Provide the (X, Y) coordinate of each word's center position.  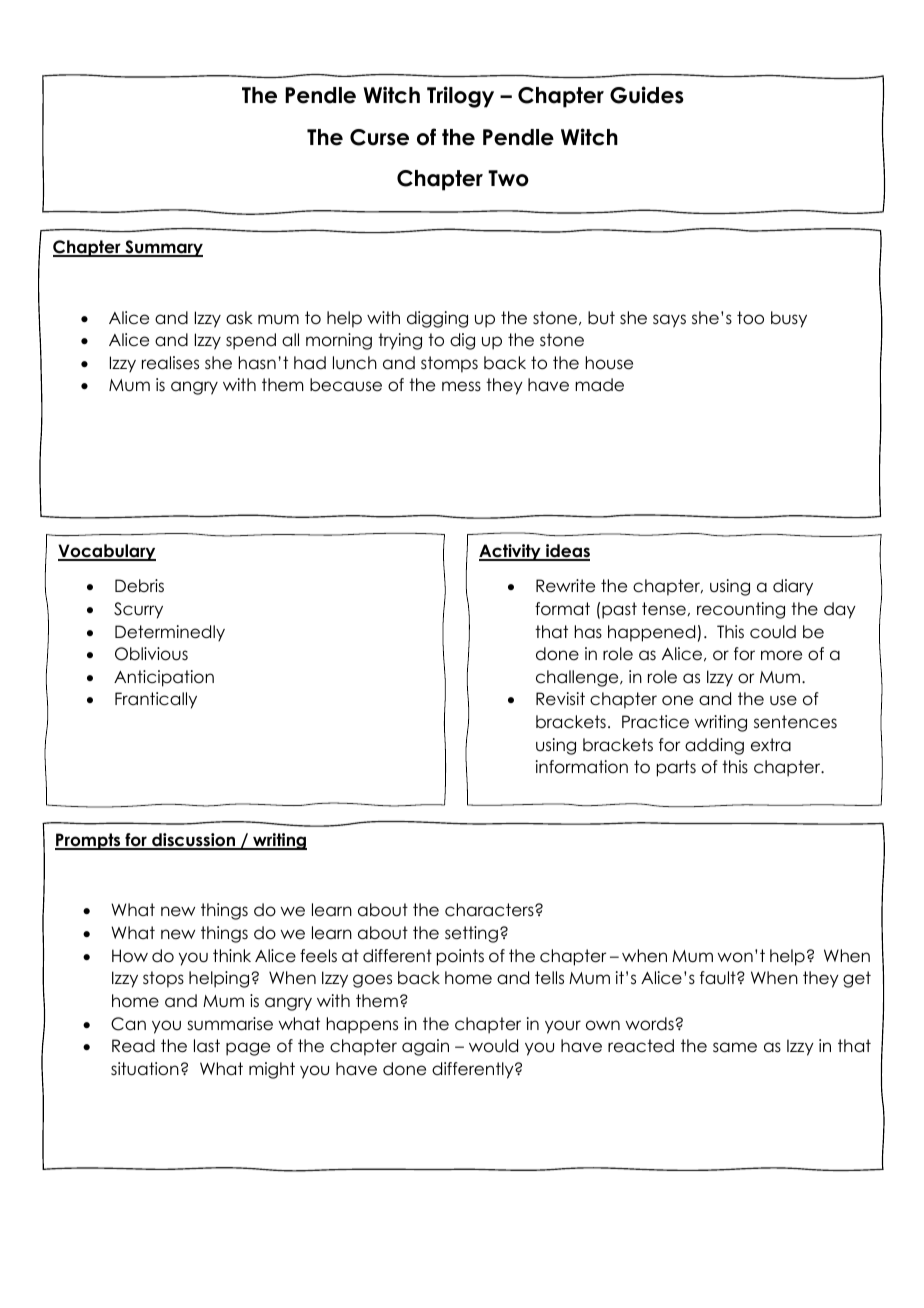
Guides (647, 95)
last (207, 1046)
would (493, 1046)
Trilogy (460, 97)
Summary (163, 248)
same (735, 1047)
